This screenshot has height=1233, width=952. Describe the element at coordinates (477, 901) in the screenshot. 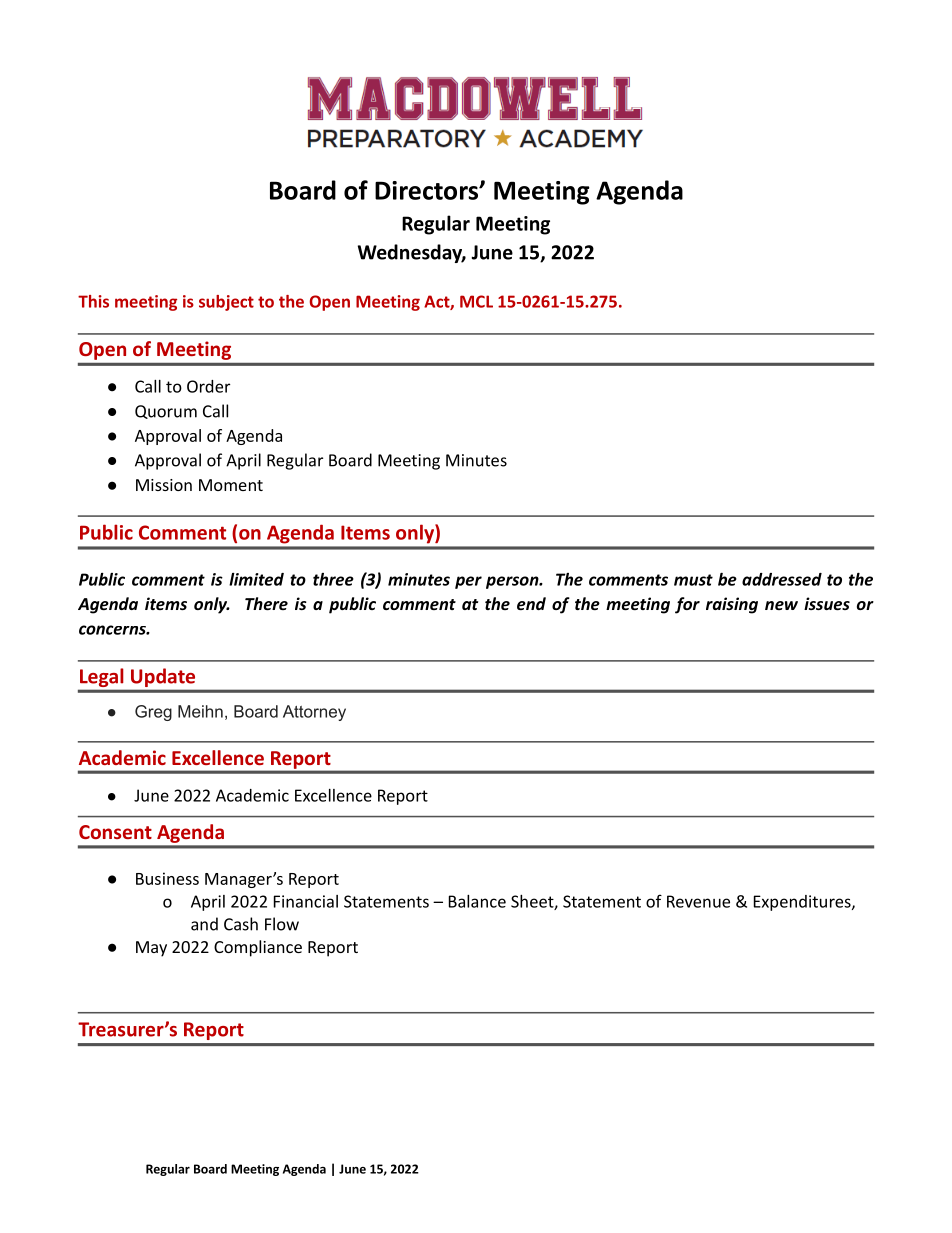

I see `Balance` at that location.
